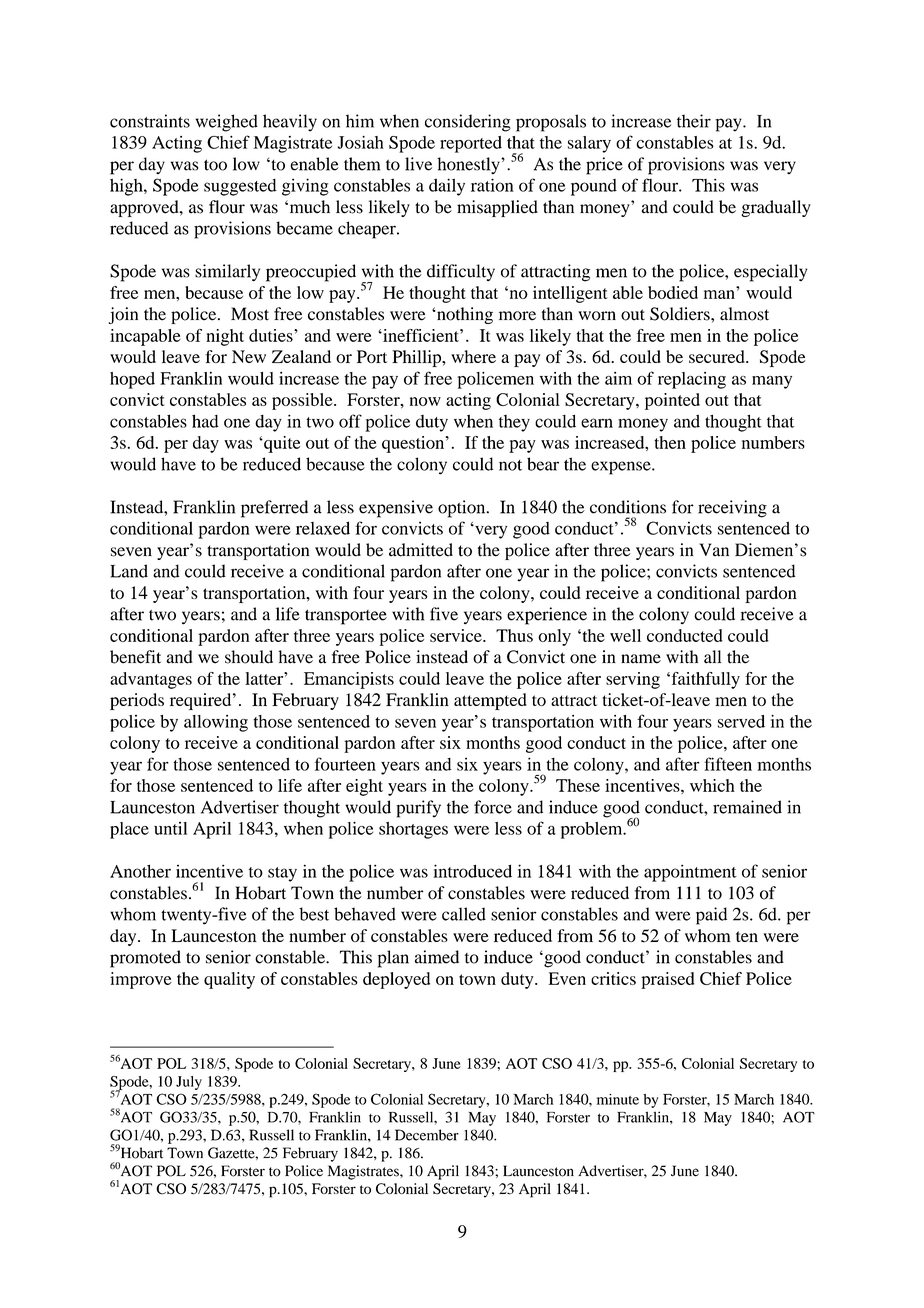  Describe the element at coordinates (694, 121) in the page. I see `their` at that location.
